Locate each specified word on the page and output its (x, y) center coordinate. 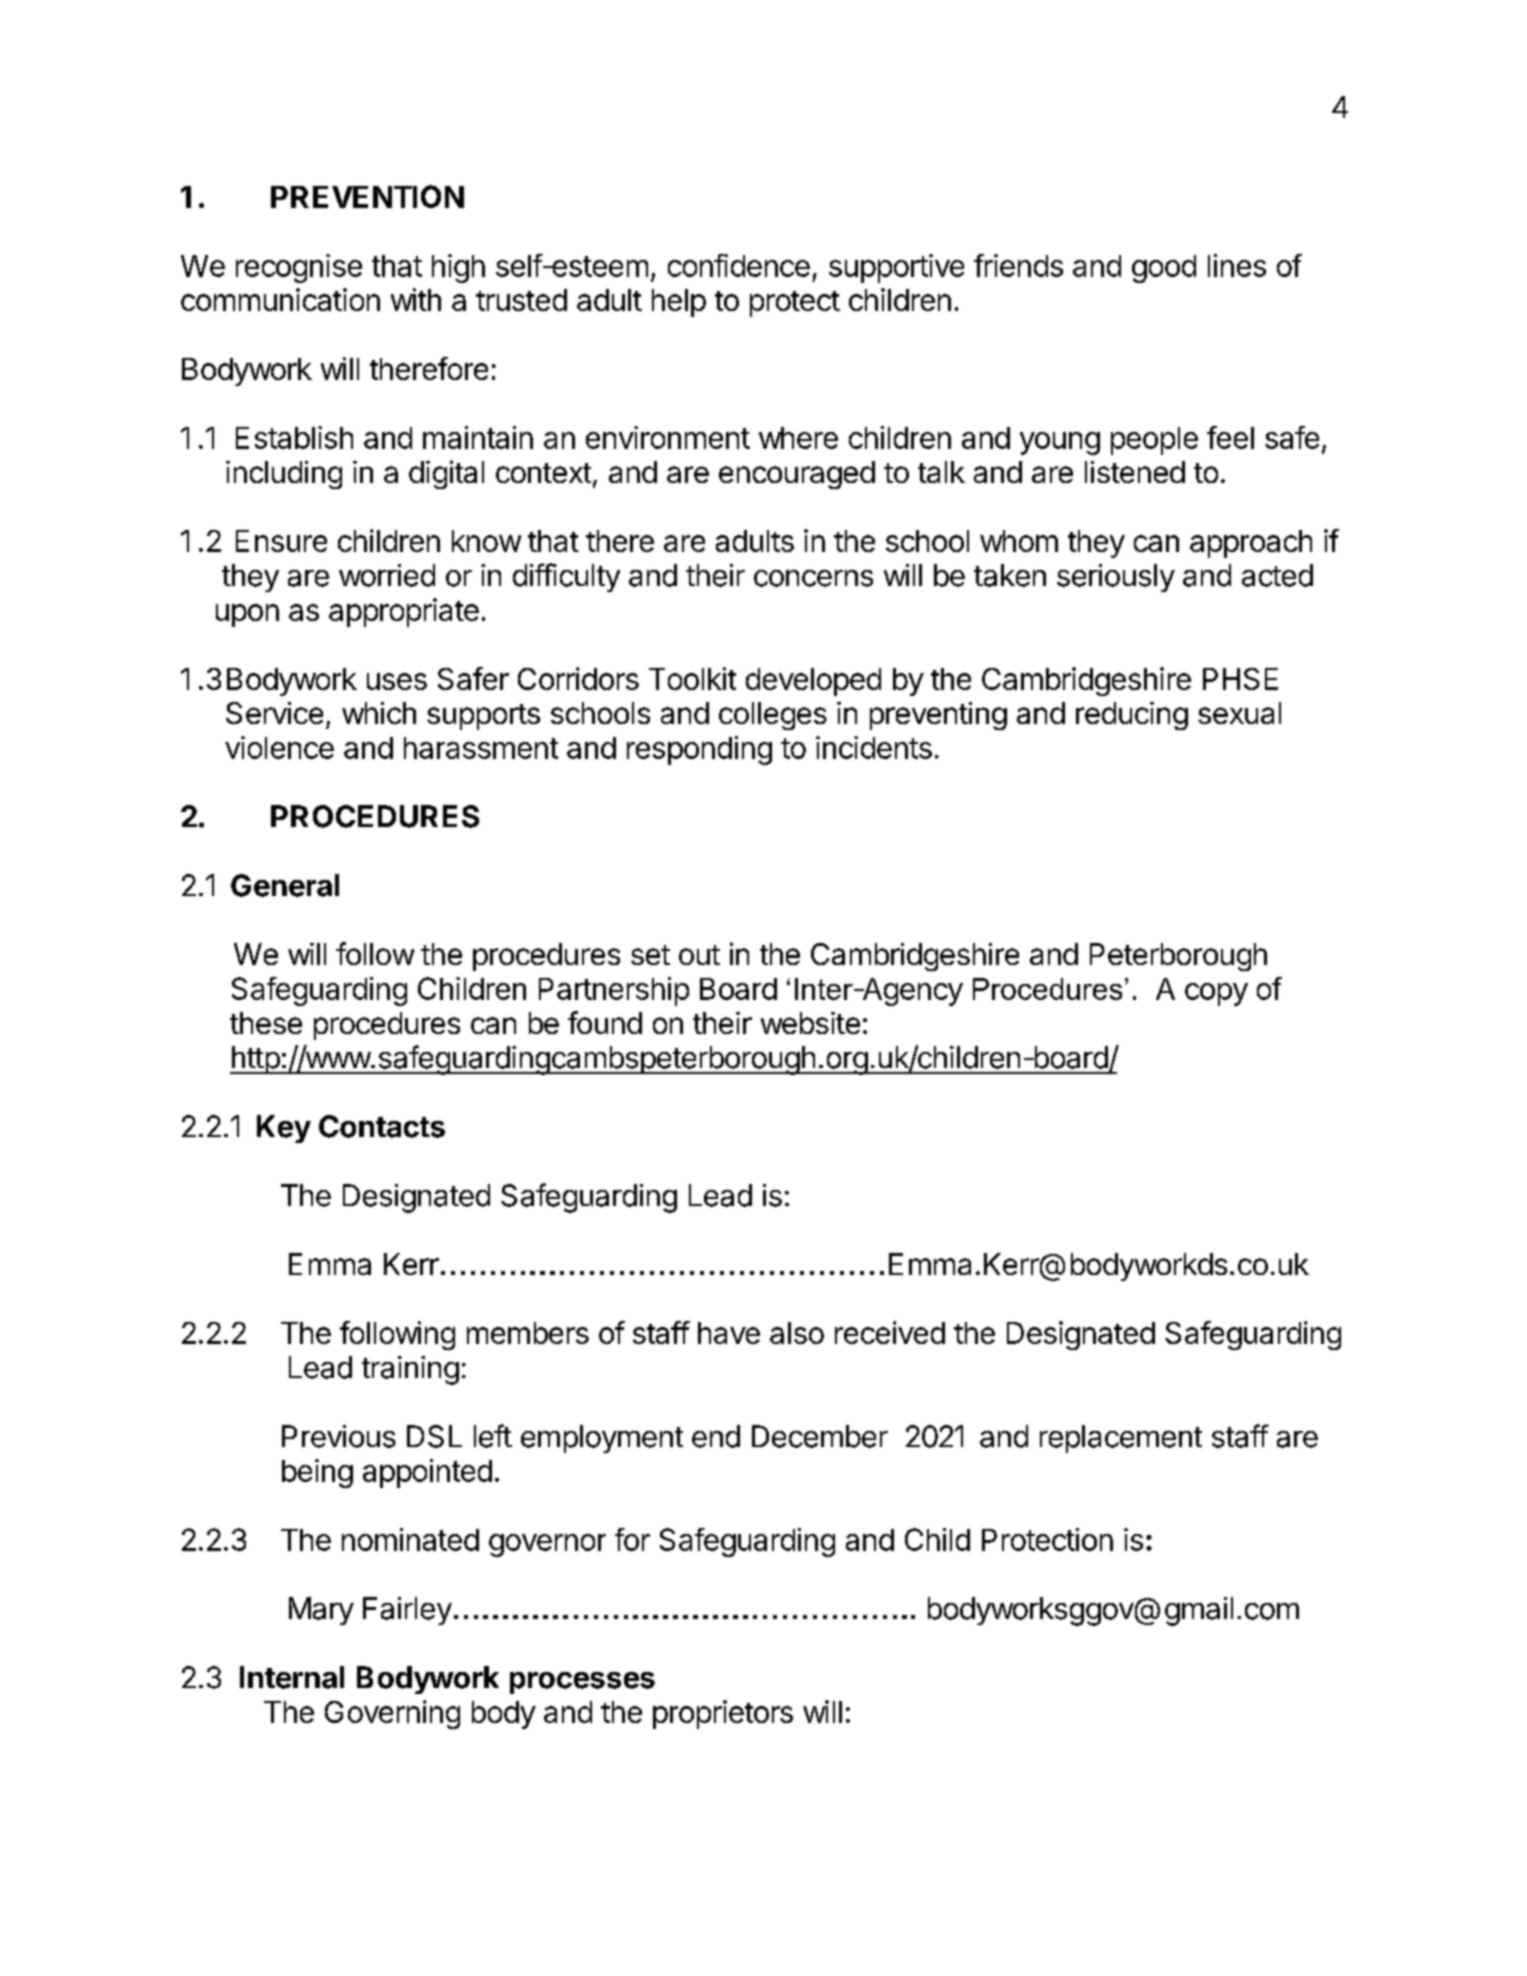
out (699, 955)
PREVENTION (367, 196)
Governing (392, 1714)
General (285, 885)
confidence (739, 265)
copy (1216, 994)
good (1164, 269)
